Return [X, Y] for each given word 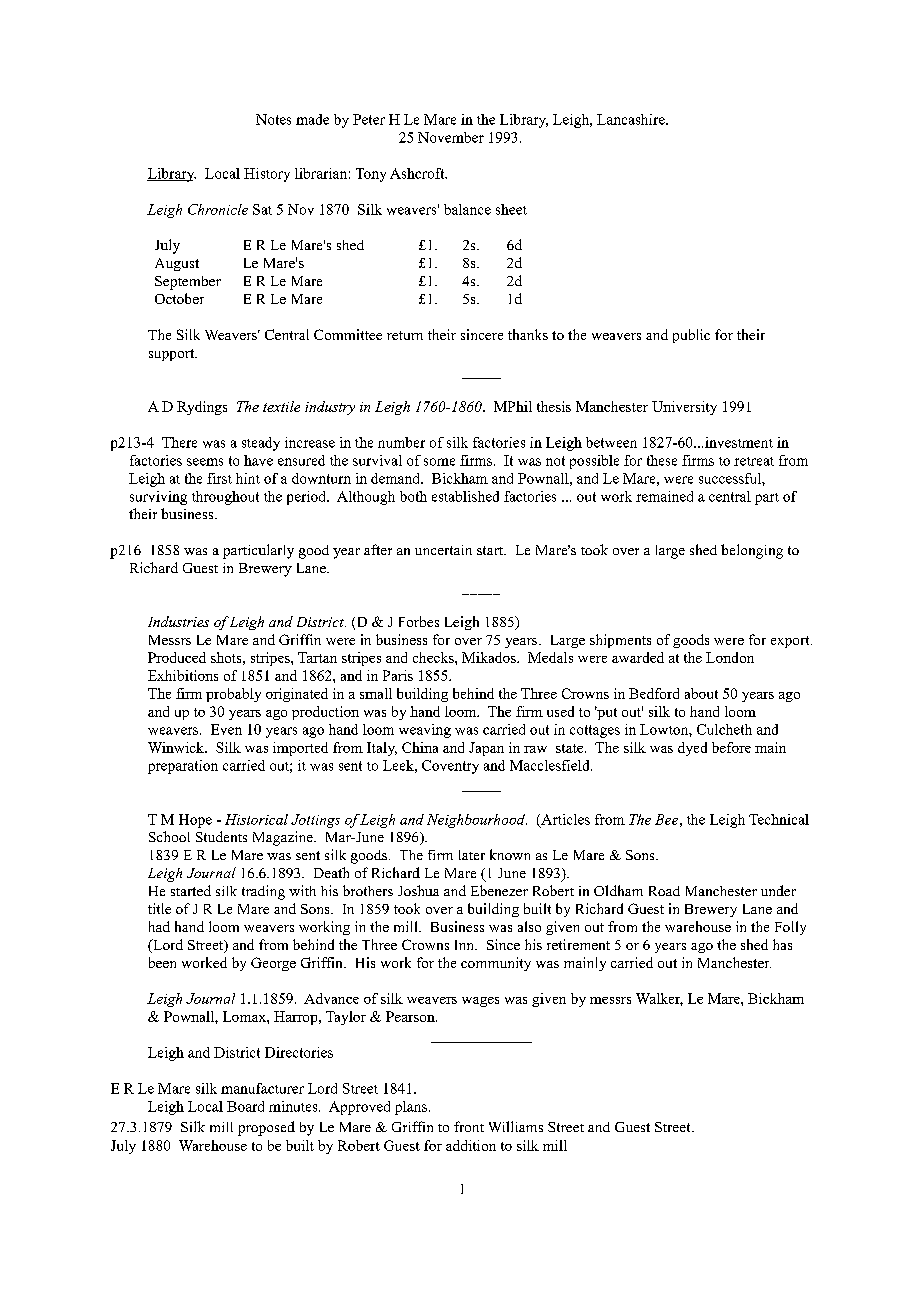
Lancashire [632, 119]
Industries [178, 621]
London [730, 657]
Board [245, 1106]
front [469, 1126]
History [267, 175]
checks [434, 657]
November [451, 137]
